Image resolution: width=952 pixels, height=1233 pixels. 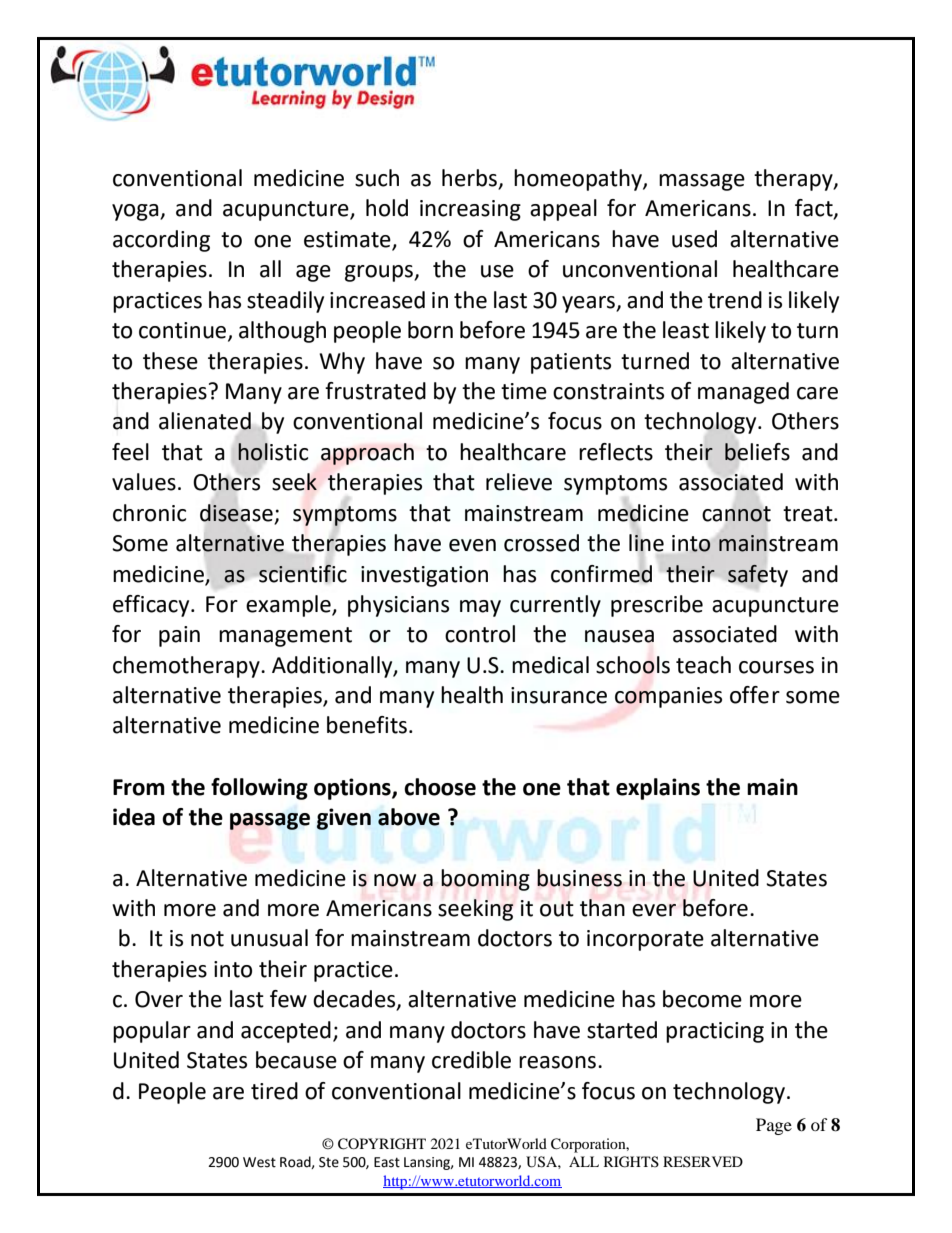 I want to click on even, so click(x=472, y=545).
